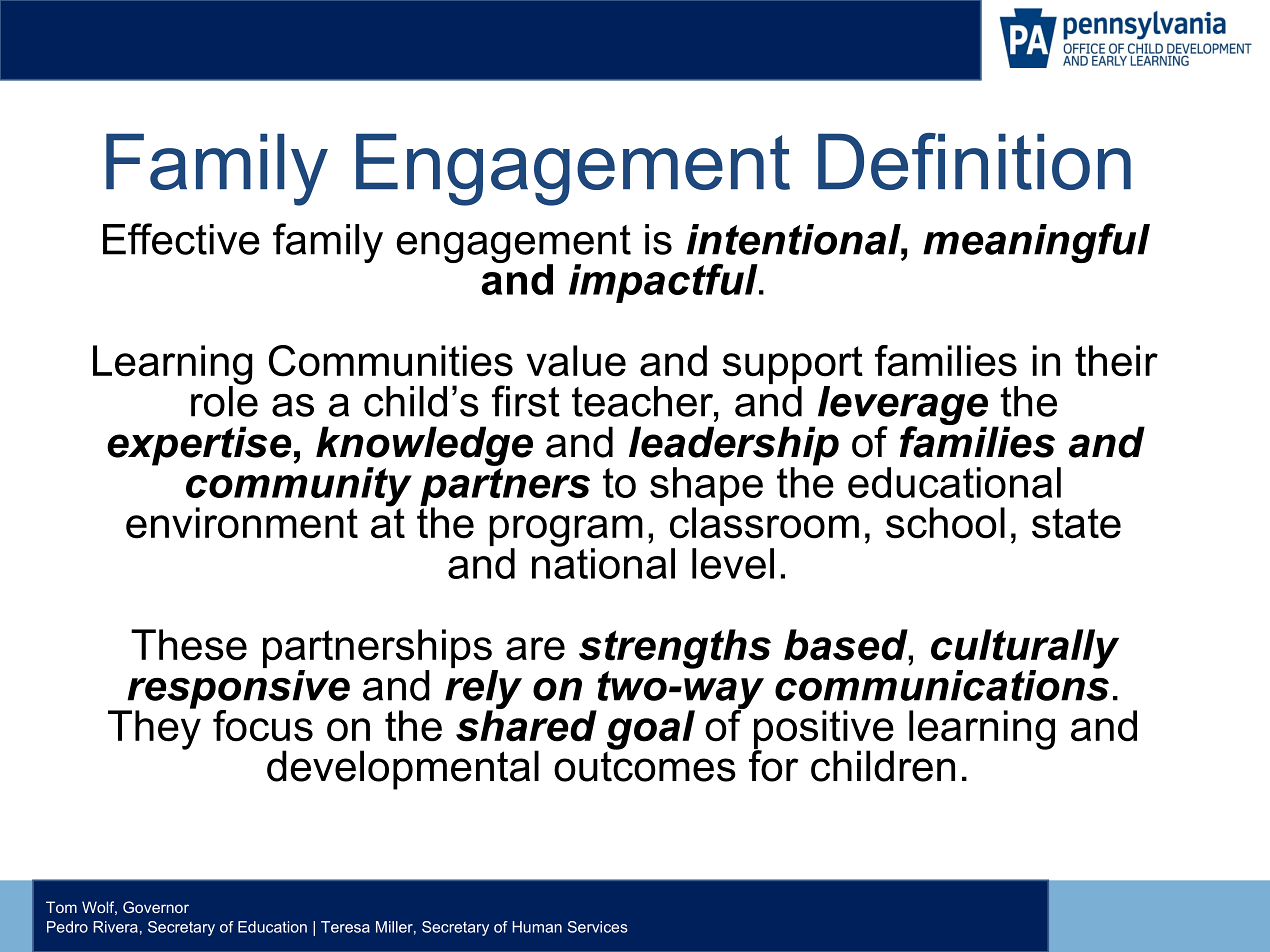 The height and width of the document is (952, 1270). I want to click on school, so click(945, 523).
